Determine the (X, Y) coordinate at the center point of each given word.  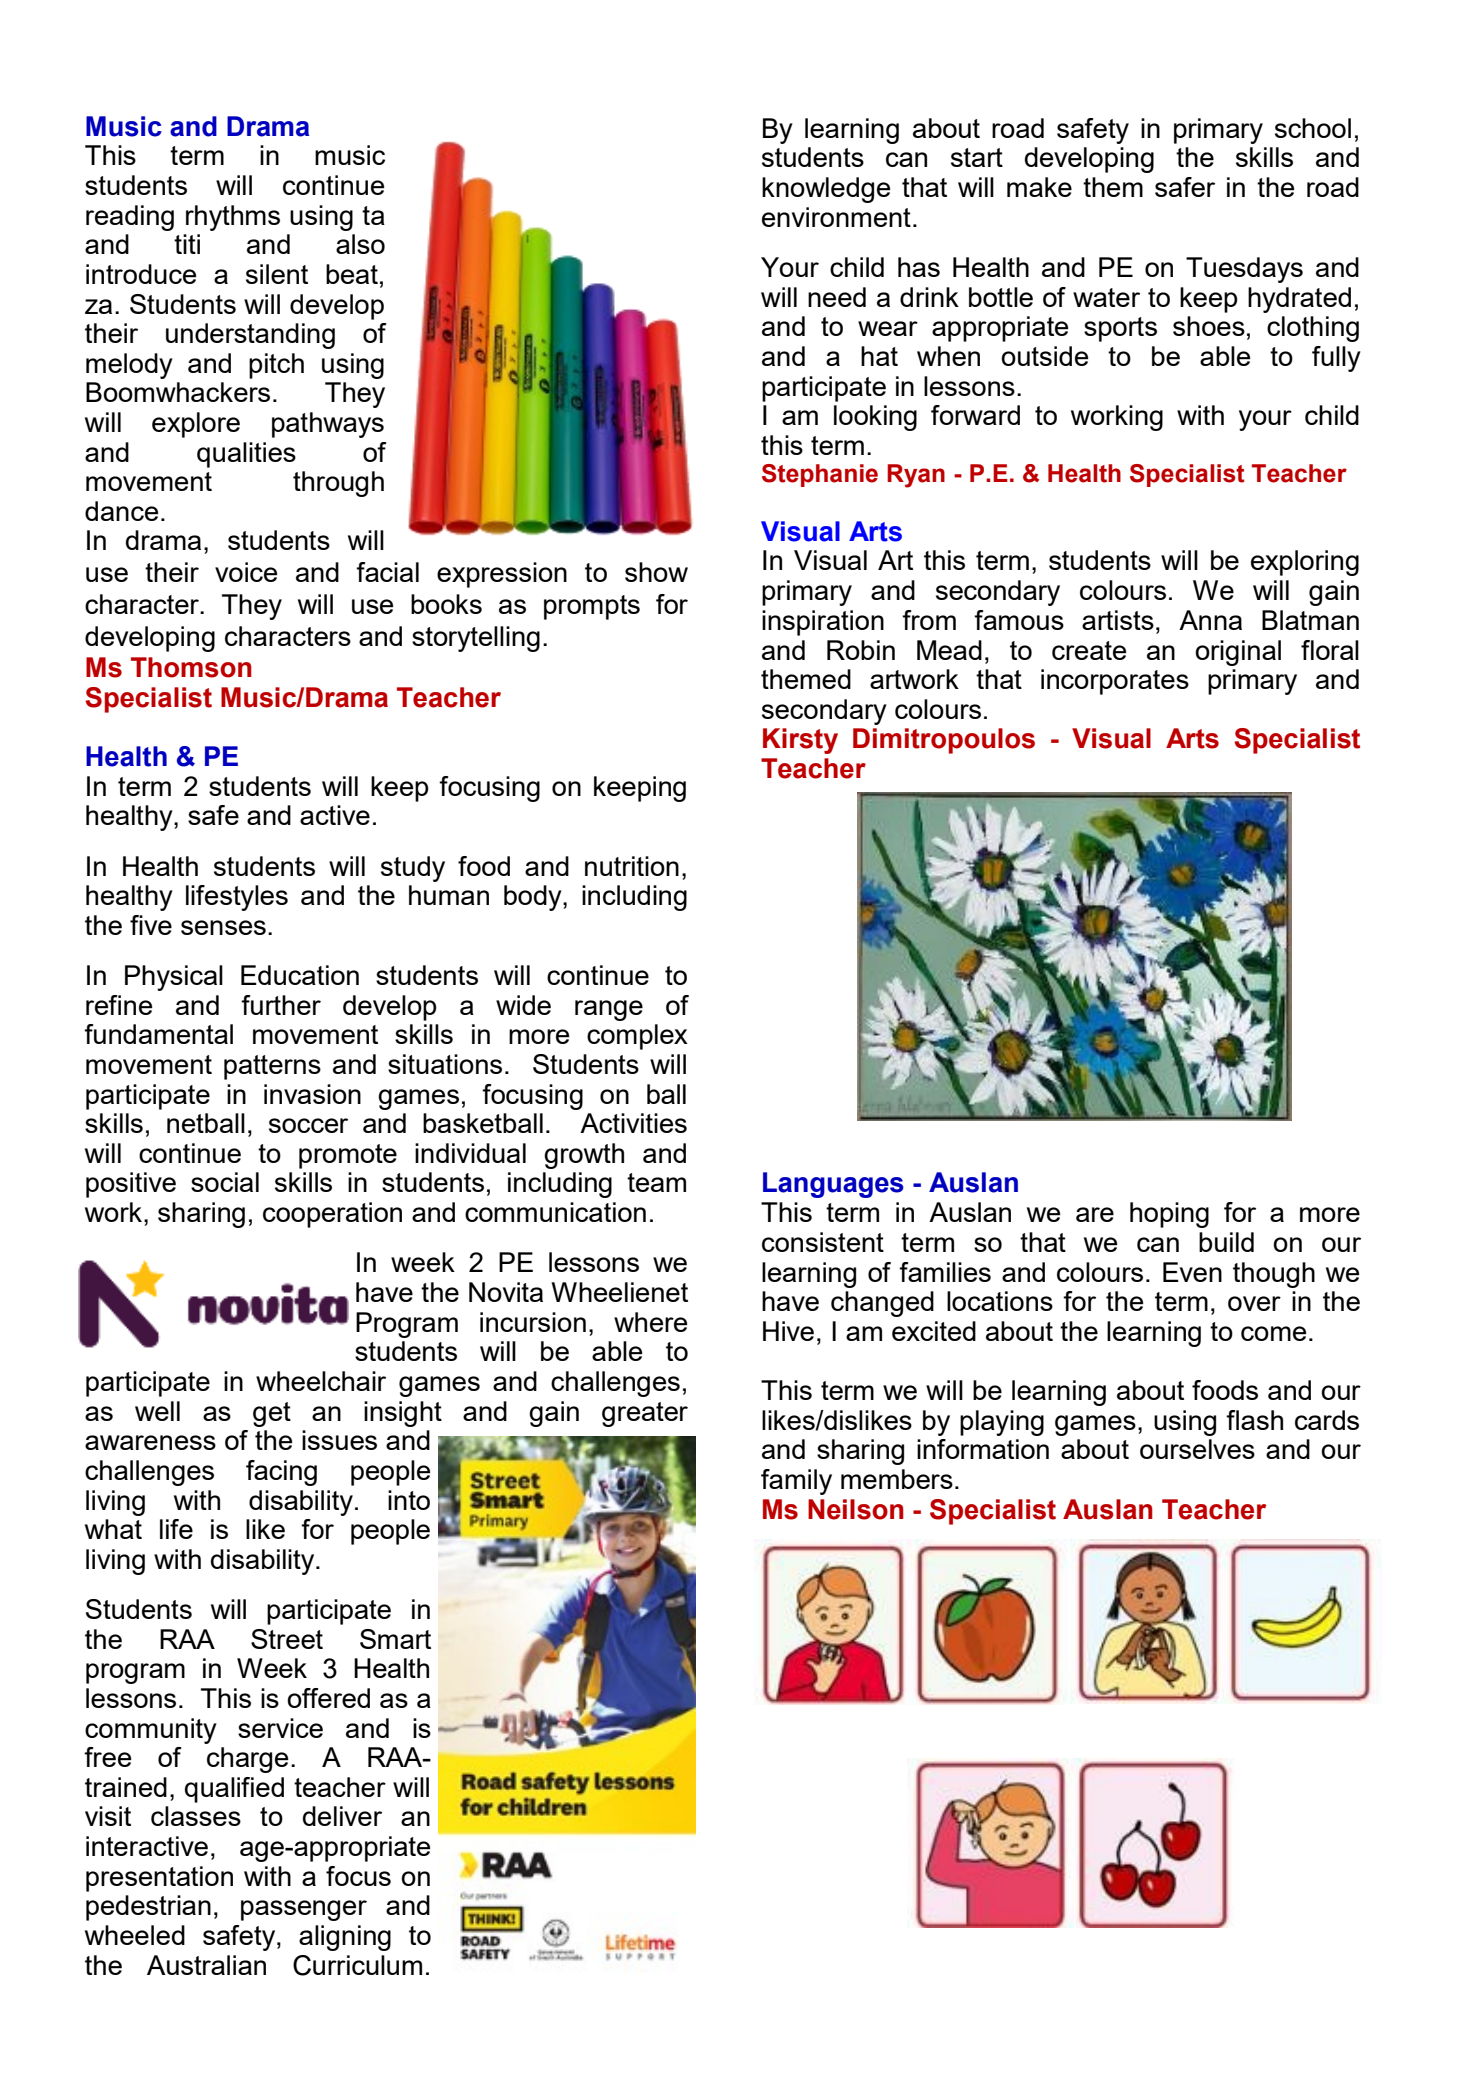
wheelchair (321, 1381)
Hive (788, 1331)
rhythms (233, 218)
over (1254, 1303)
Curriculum (357, 1965)
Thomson (191, 667)
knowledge (826, 190)
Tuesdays (1244, 270)
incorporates (1115, 682)
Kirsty (800, 741)
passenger (304, 1910)
